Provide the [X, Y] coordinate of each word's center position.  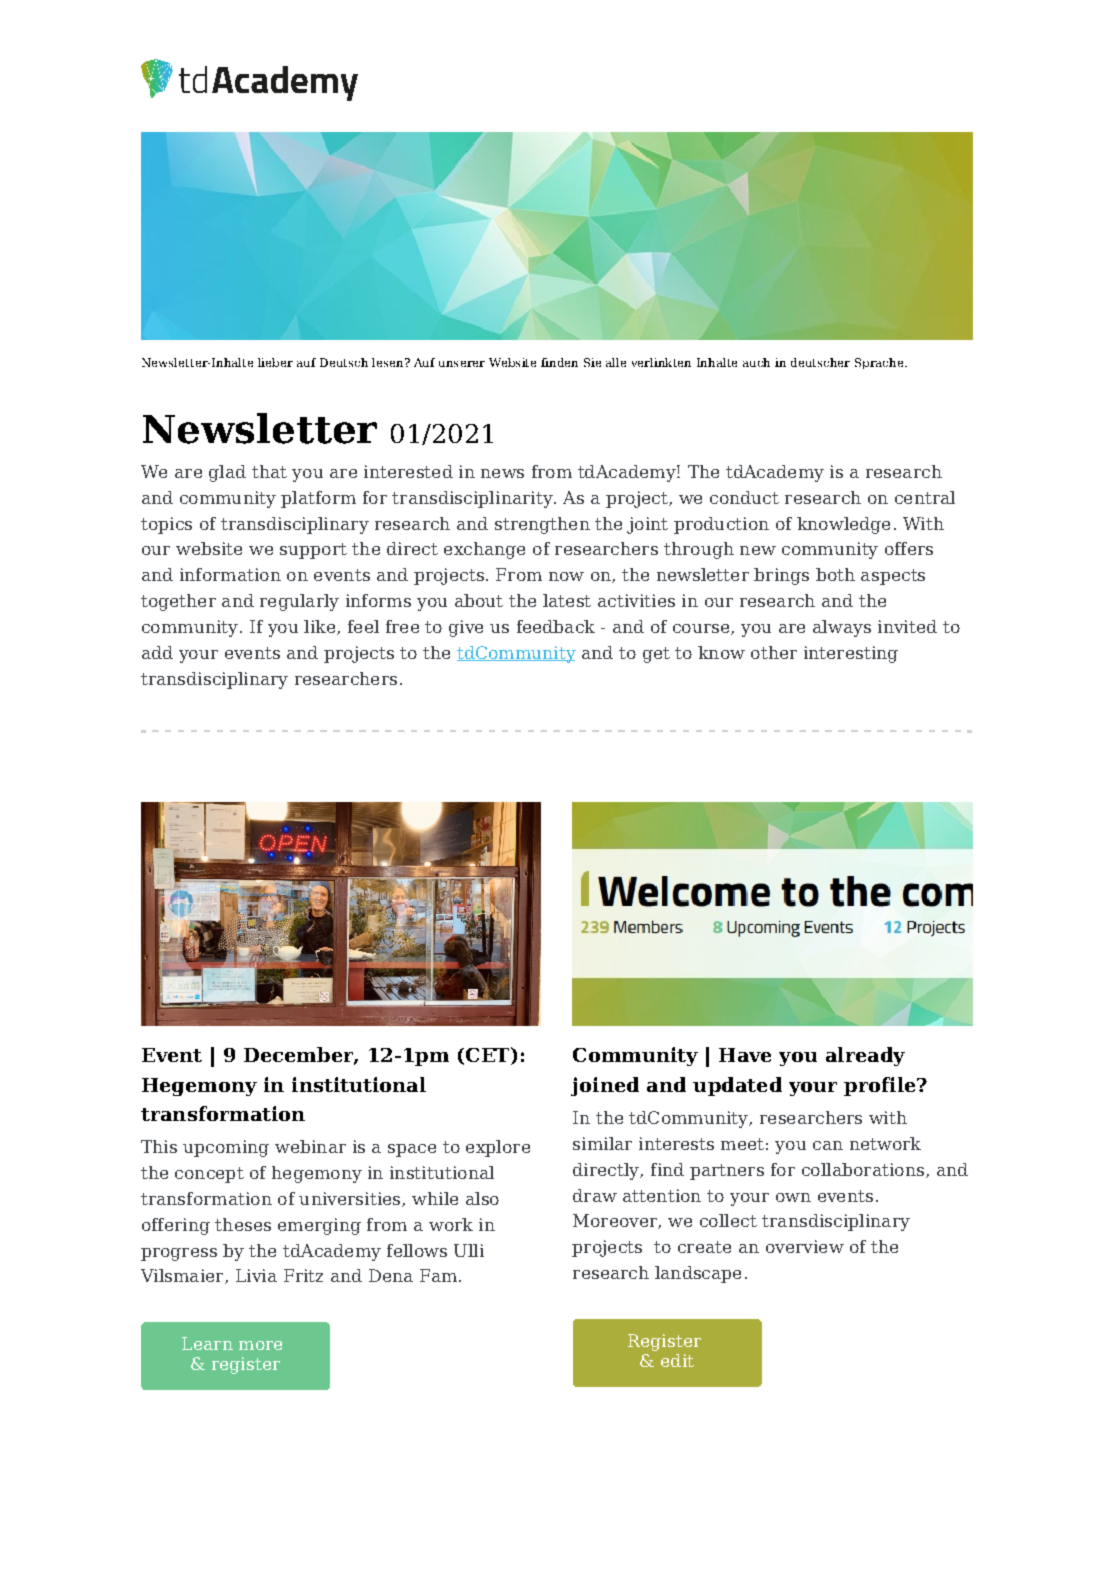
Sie [592, 362]
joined [605, 1086]
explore [498, 1148]
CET [489, 1056]
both [835, 574]
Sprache [879, 363]
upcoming [226, 1148]
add [157, 652]
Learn [207, 1343]
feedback [556, 626]
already [865, 1056]
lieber [275, 362]
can [828, 1145]
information [230, 574]
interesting [851, 654]
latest [567, 600]
